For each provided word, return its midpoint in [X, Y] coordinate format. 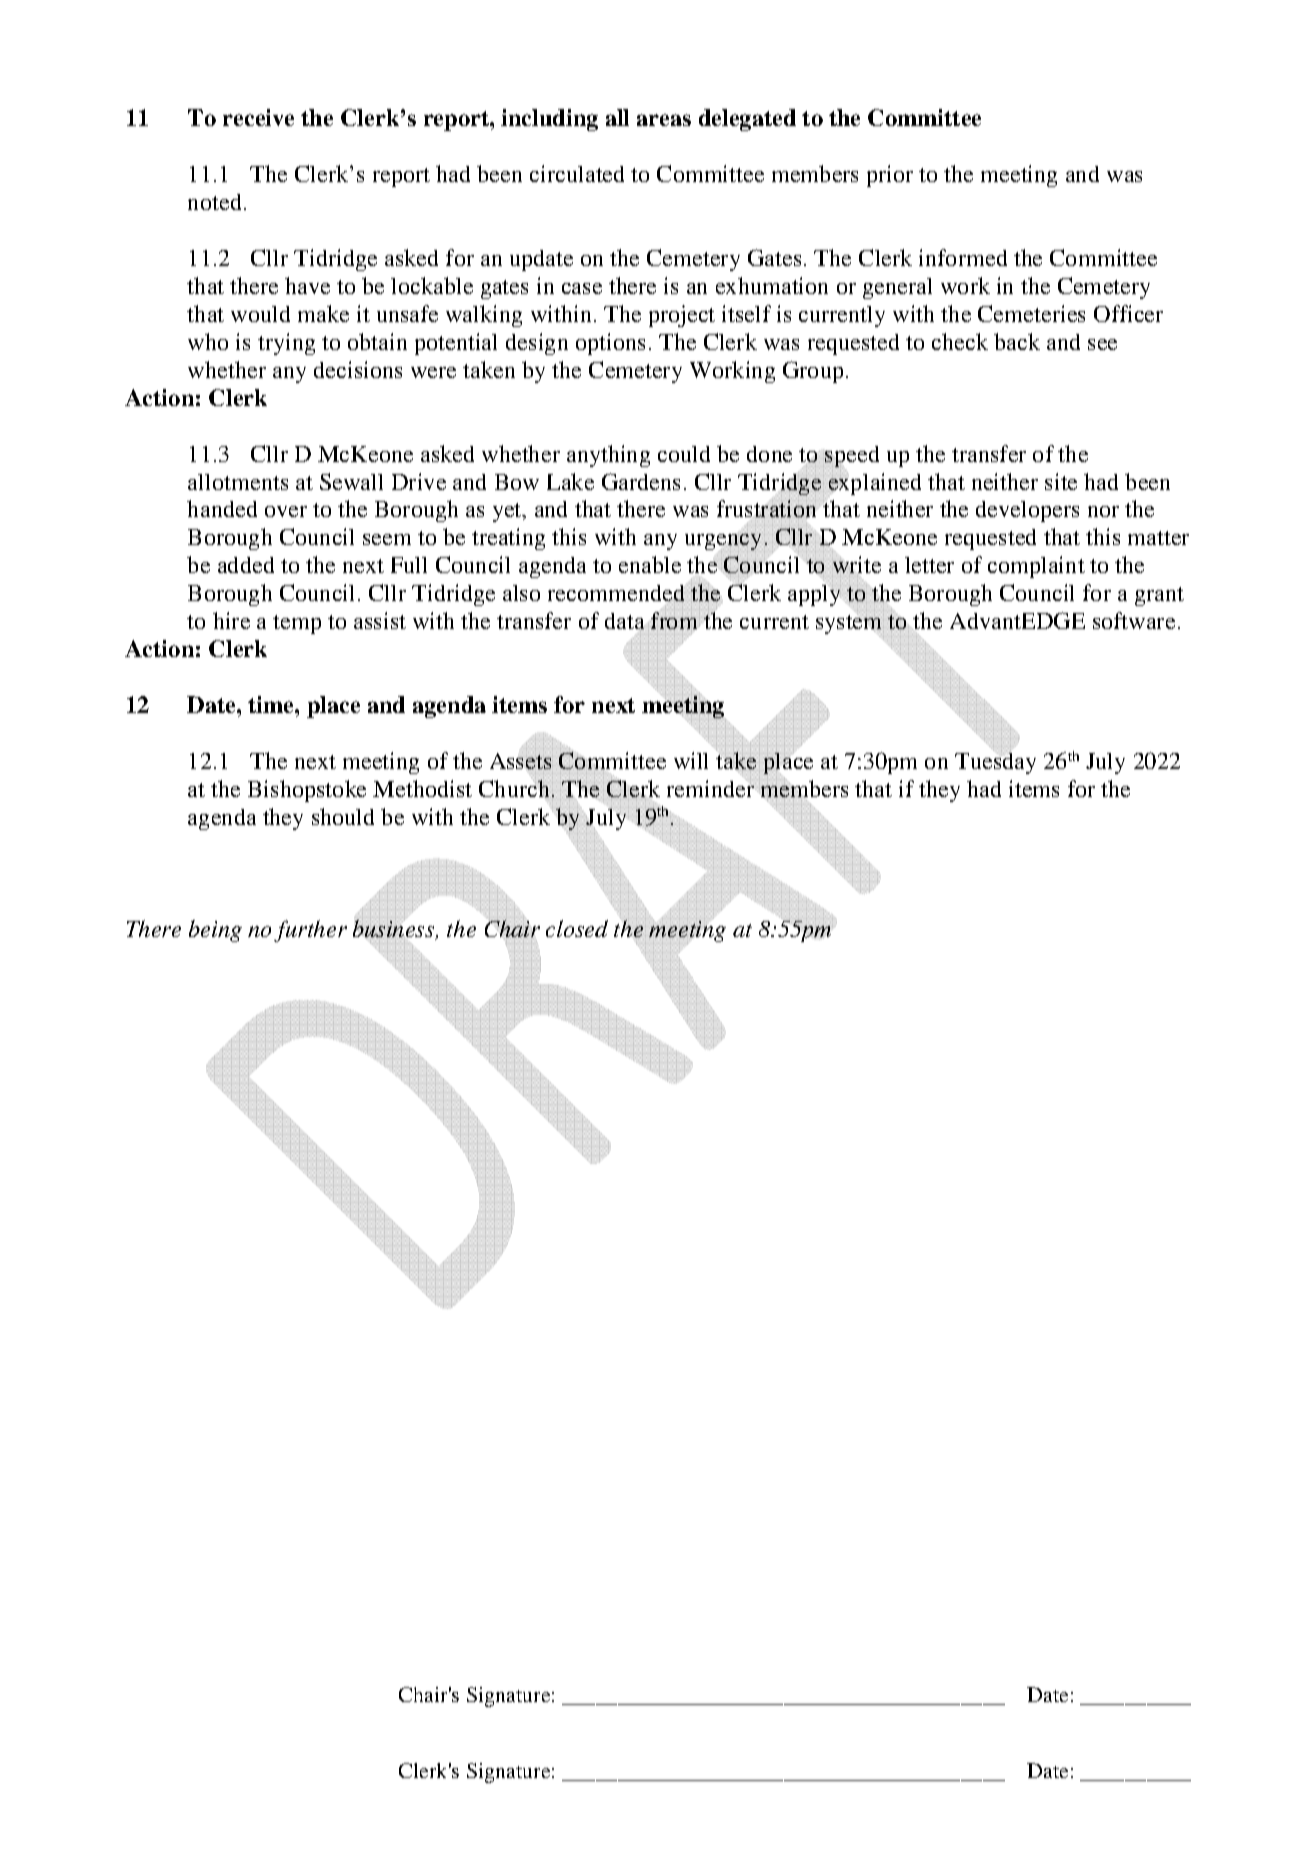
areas [664, 120]
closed [577, 928]
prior [890, 176]
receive [258, 117]
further [310, 931]
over [286, 511]
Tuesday [995, 763]
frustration [768, 509]
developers [1027, 511]
